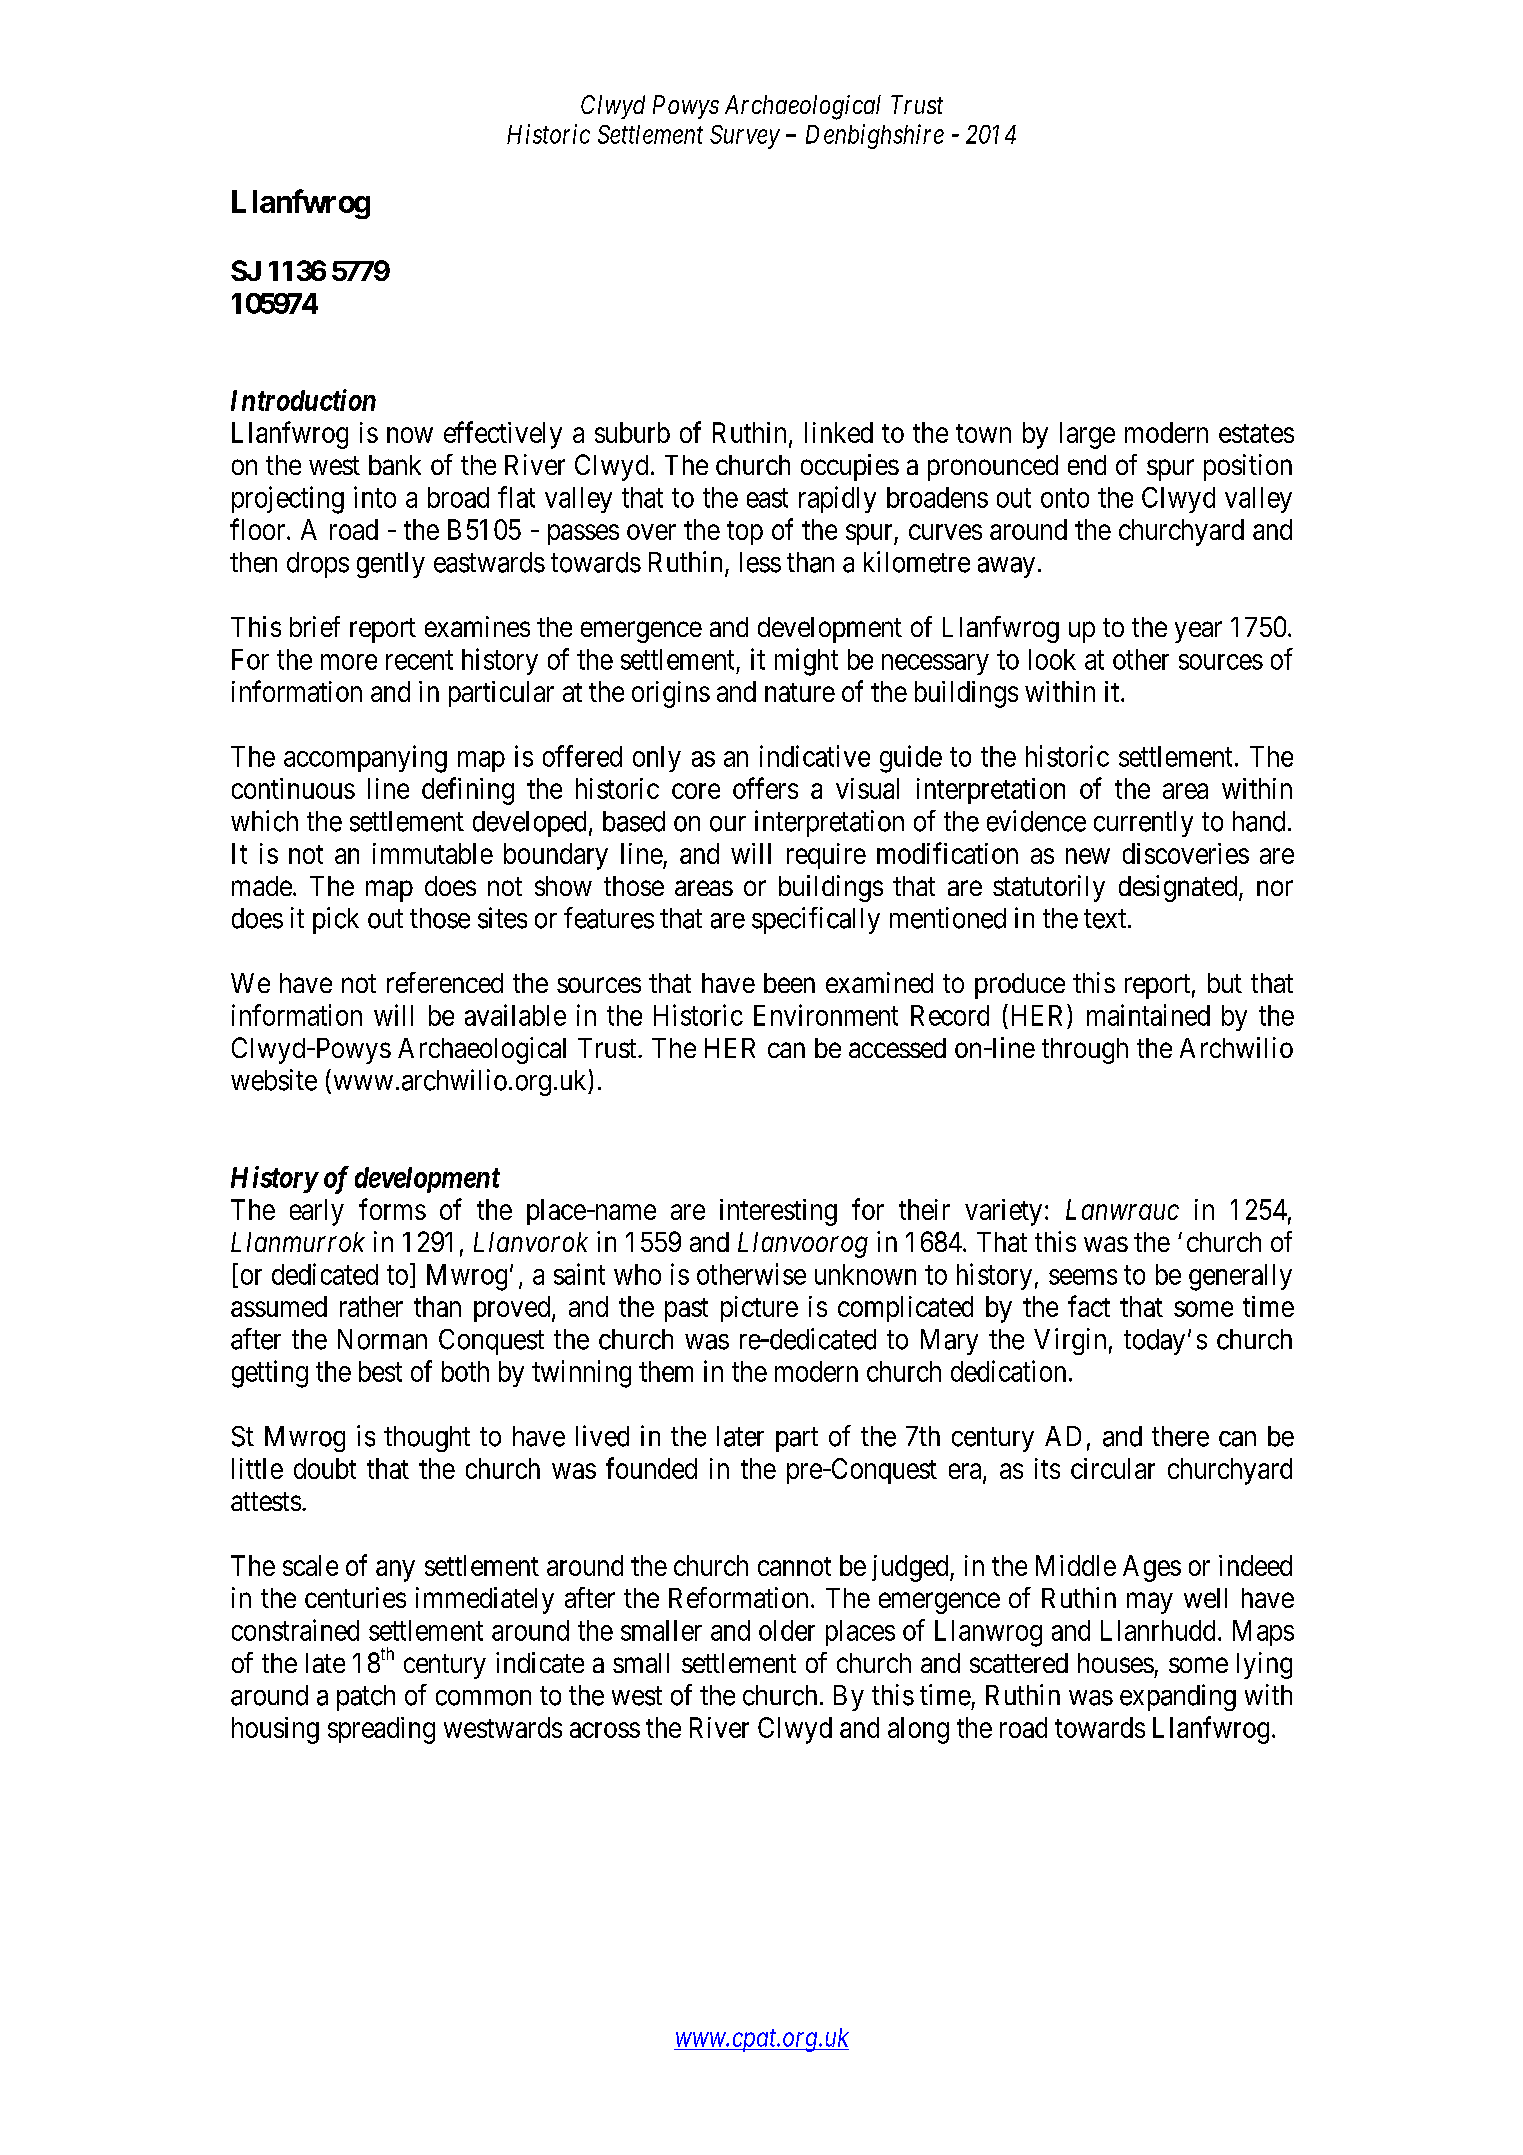 The image size is (1523, 2155). I want to click on Survey, so click(745, 137).
